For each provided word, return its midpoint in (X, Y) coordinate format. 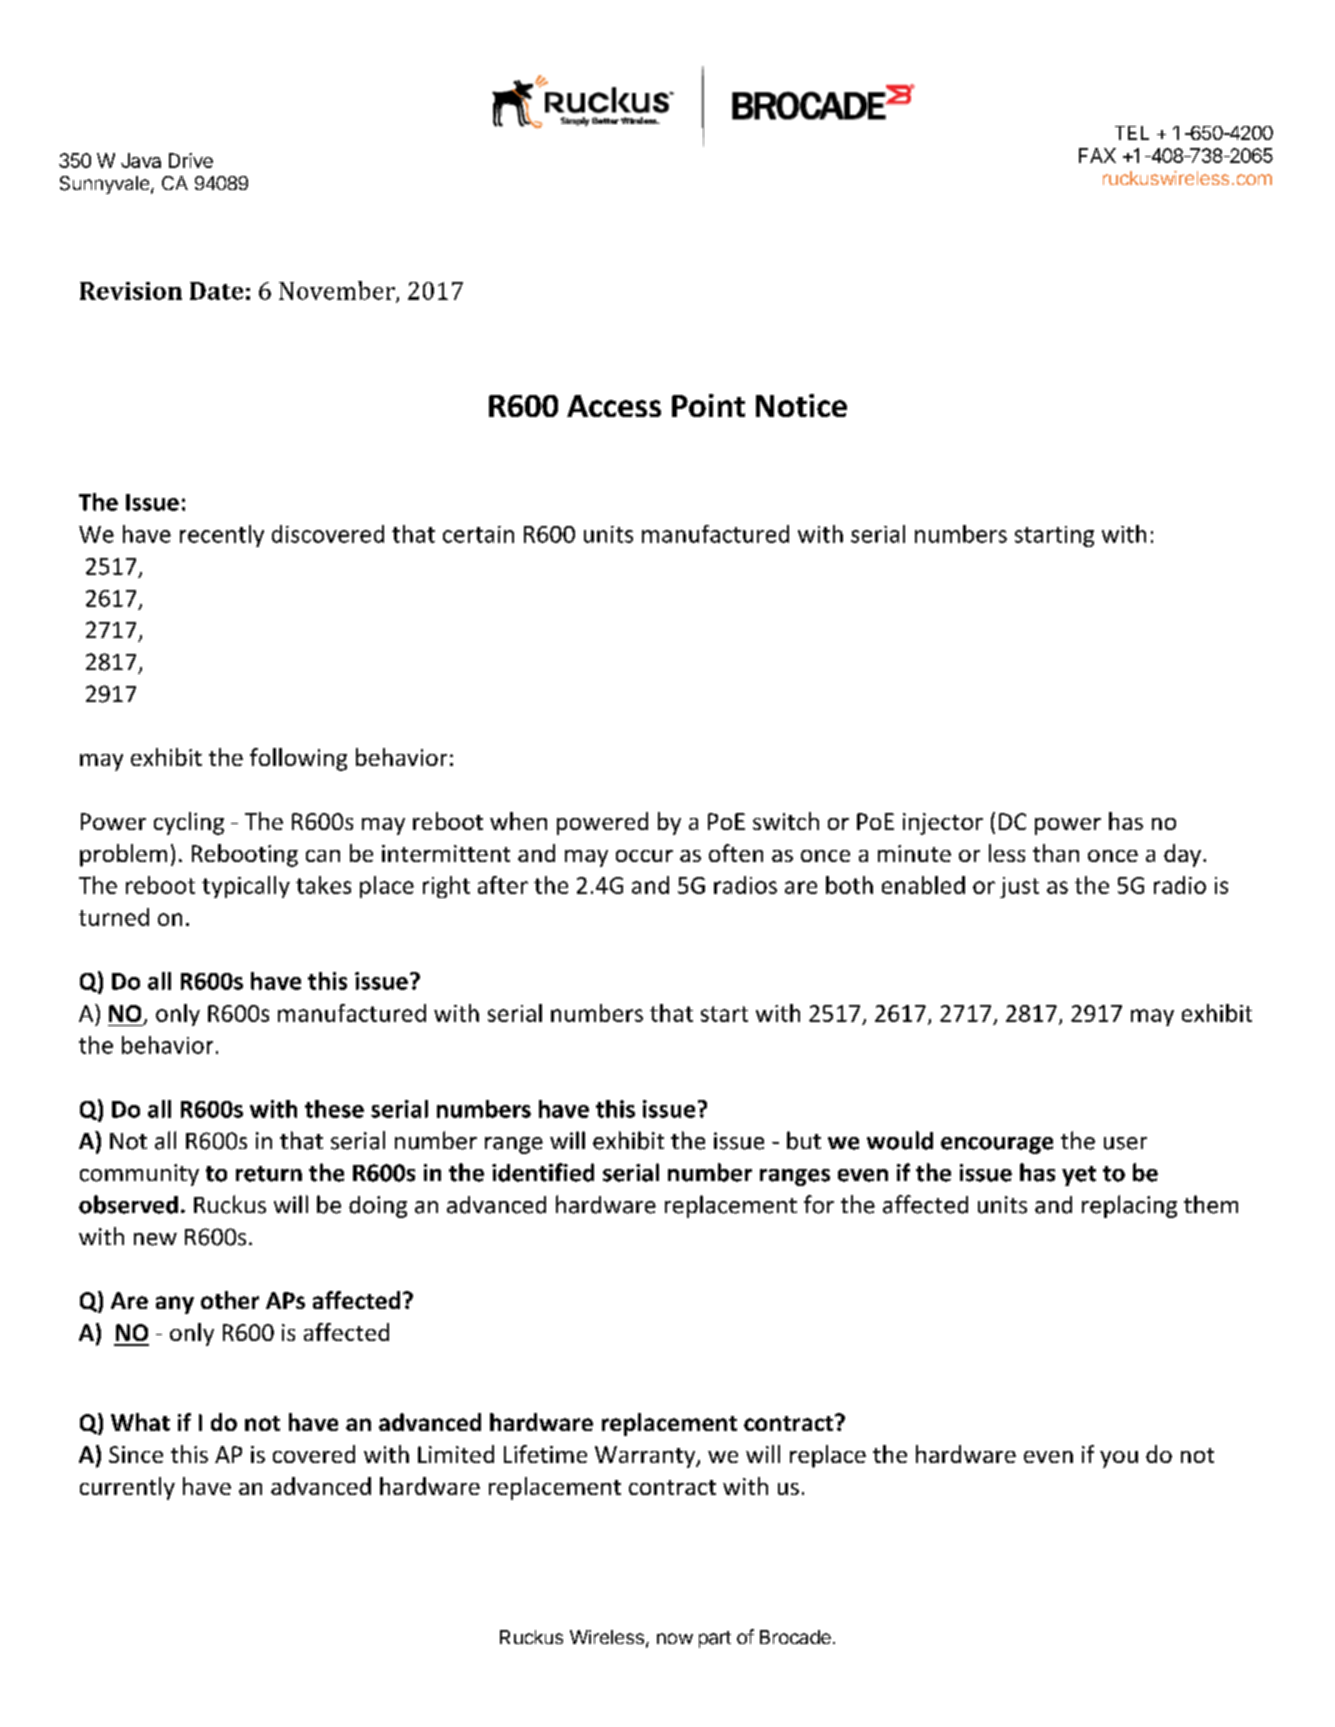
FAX (1097, 155)
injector (943, 824)
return (269, 1174)
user (1125, 1143)
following (298, 759)
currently (127, 1488)
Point (708, 405)
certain (478, 534)
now (675, 1638)
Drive (191, 160)
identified (543, 1172)
